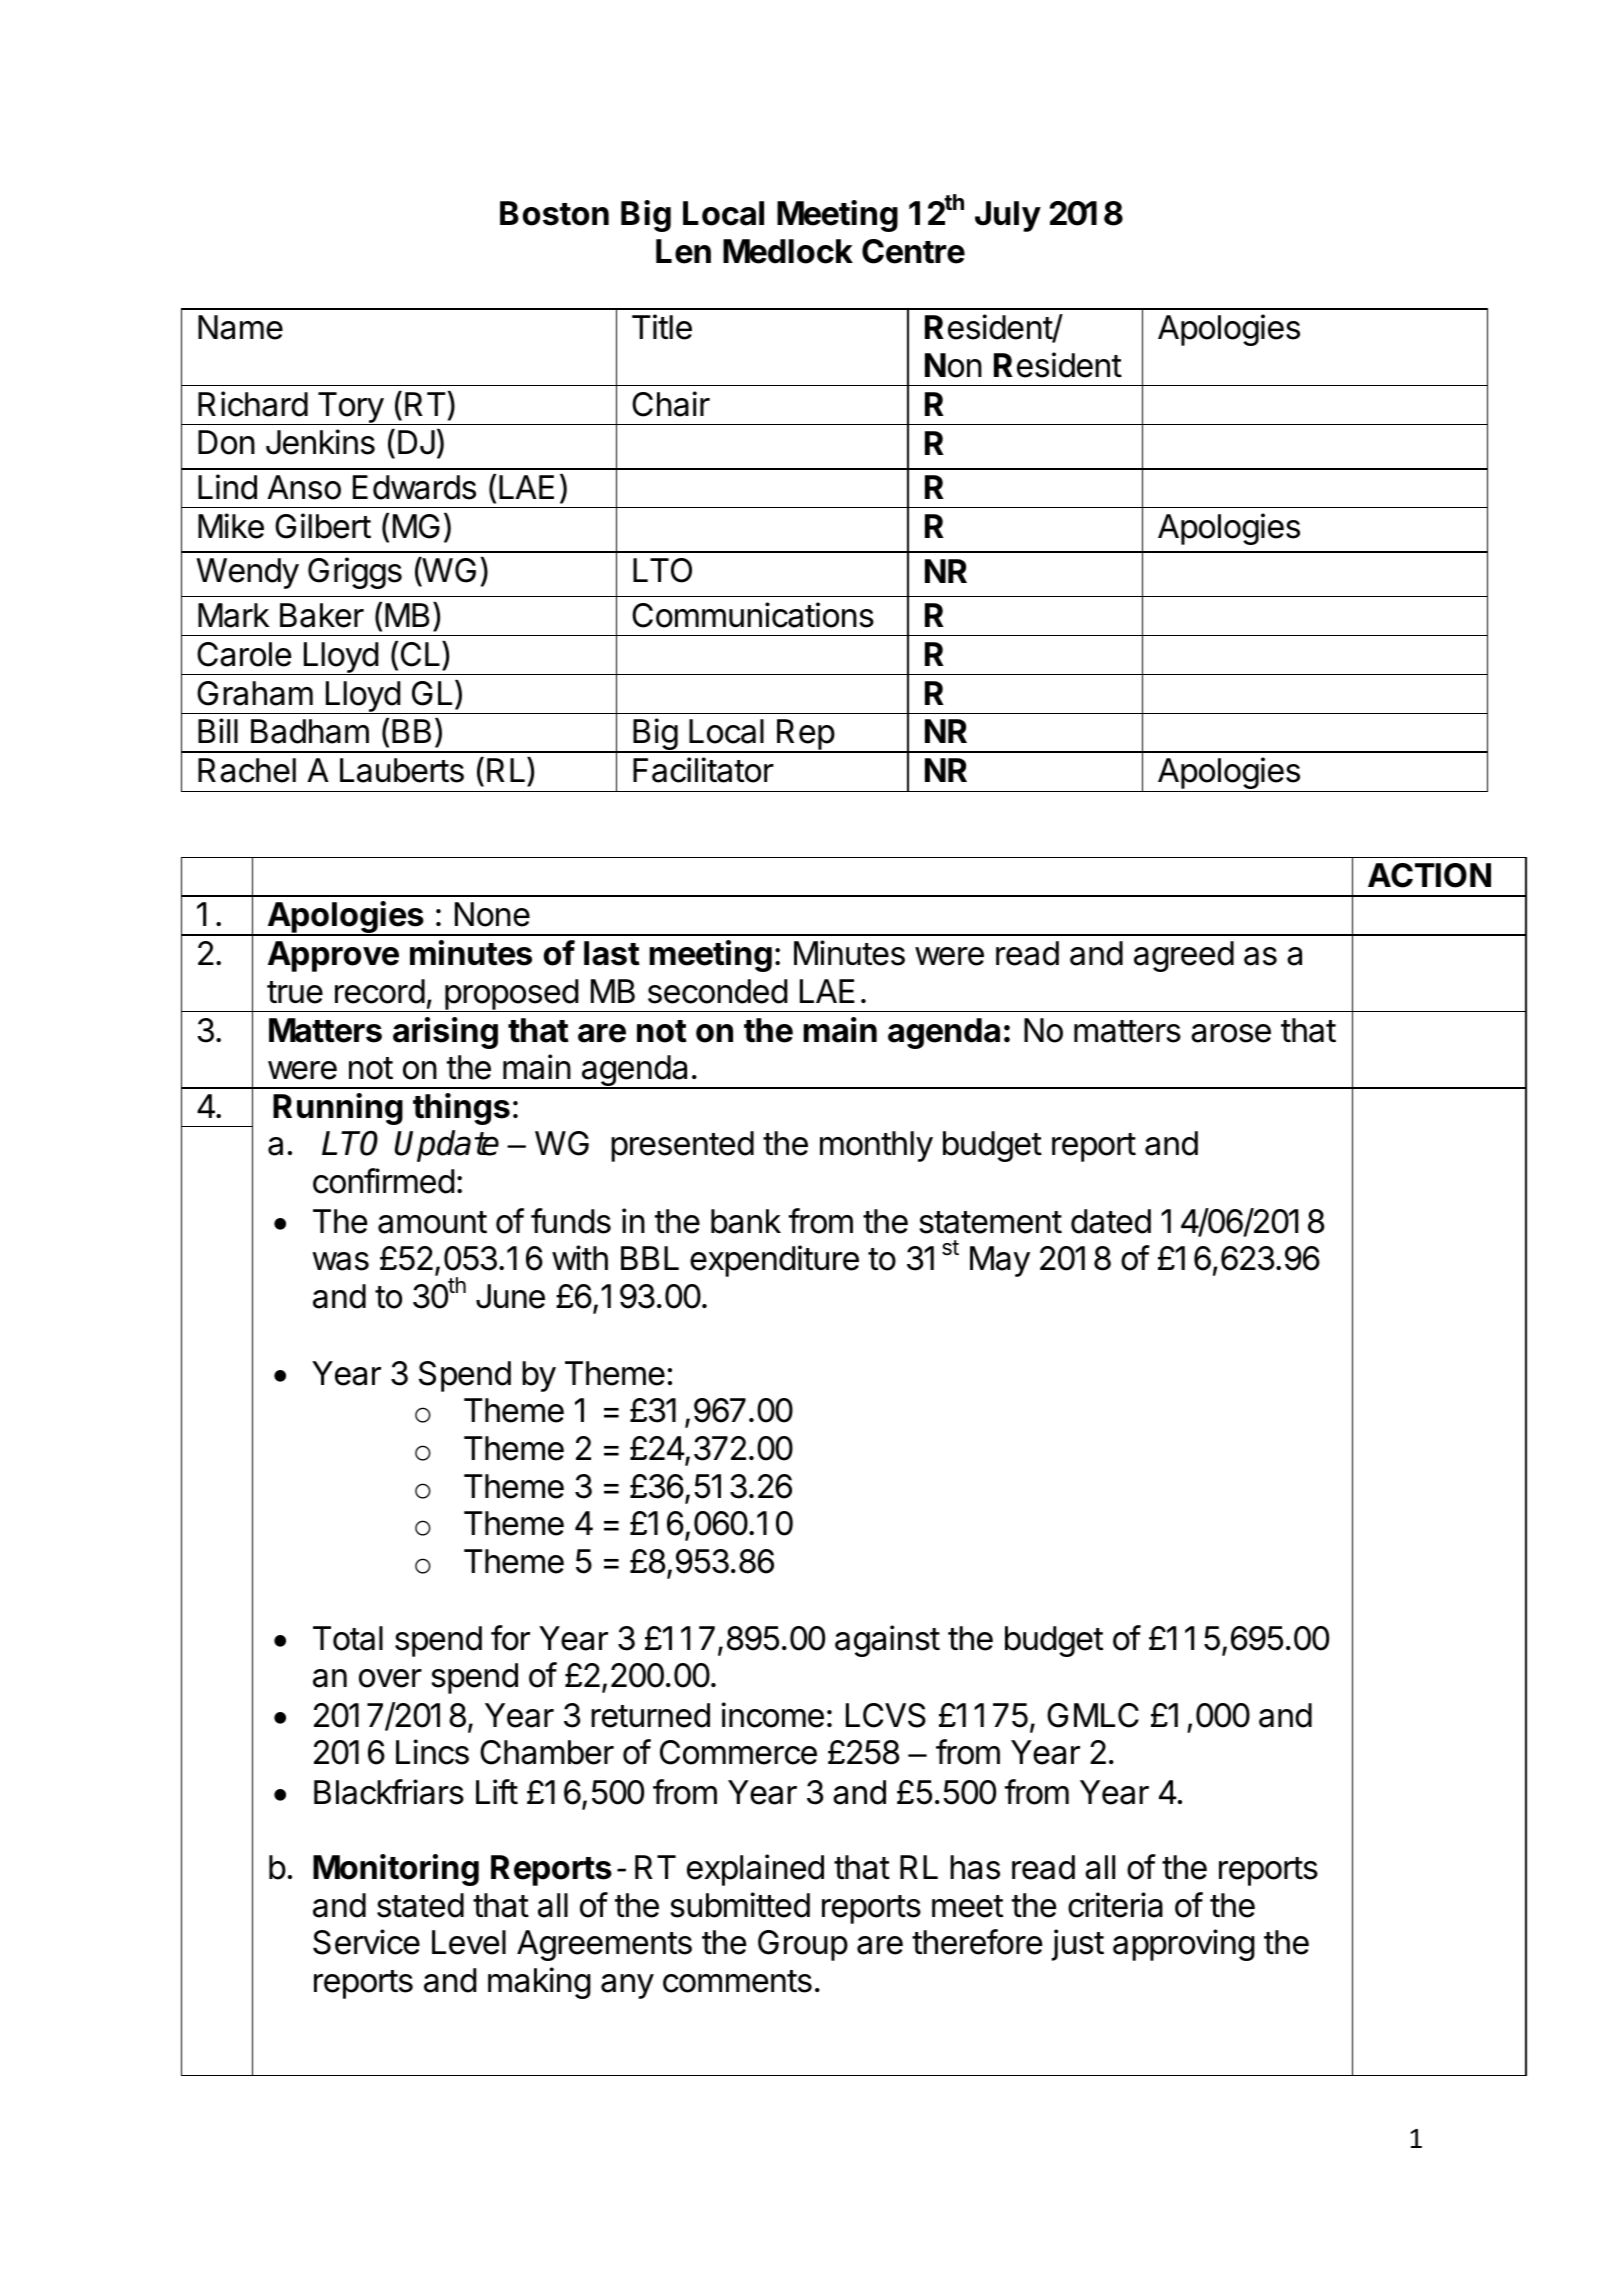 This screenshot has width=1619, height=2289. Describe the element at coordinates (1231, 1033) in the screenshot. I see `arose` at that location.
